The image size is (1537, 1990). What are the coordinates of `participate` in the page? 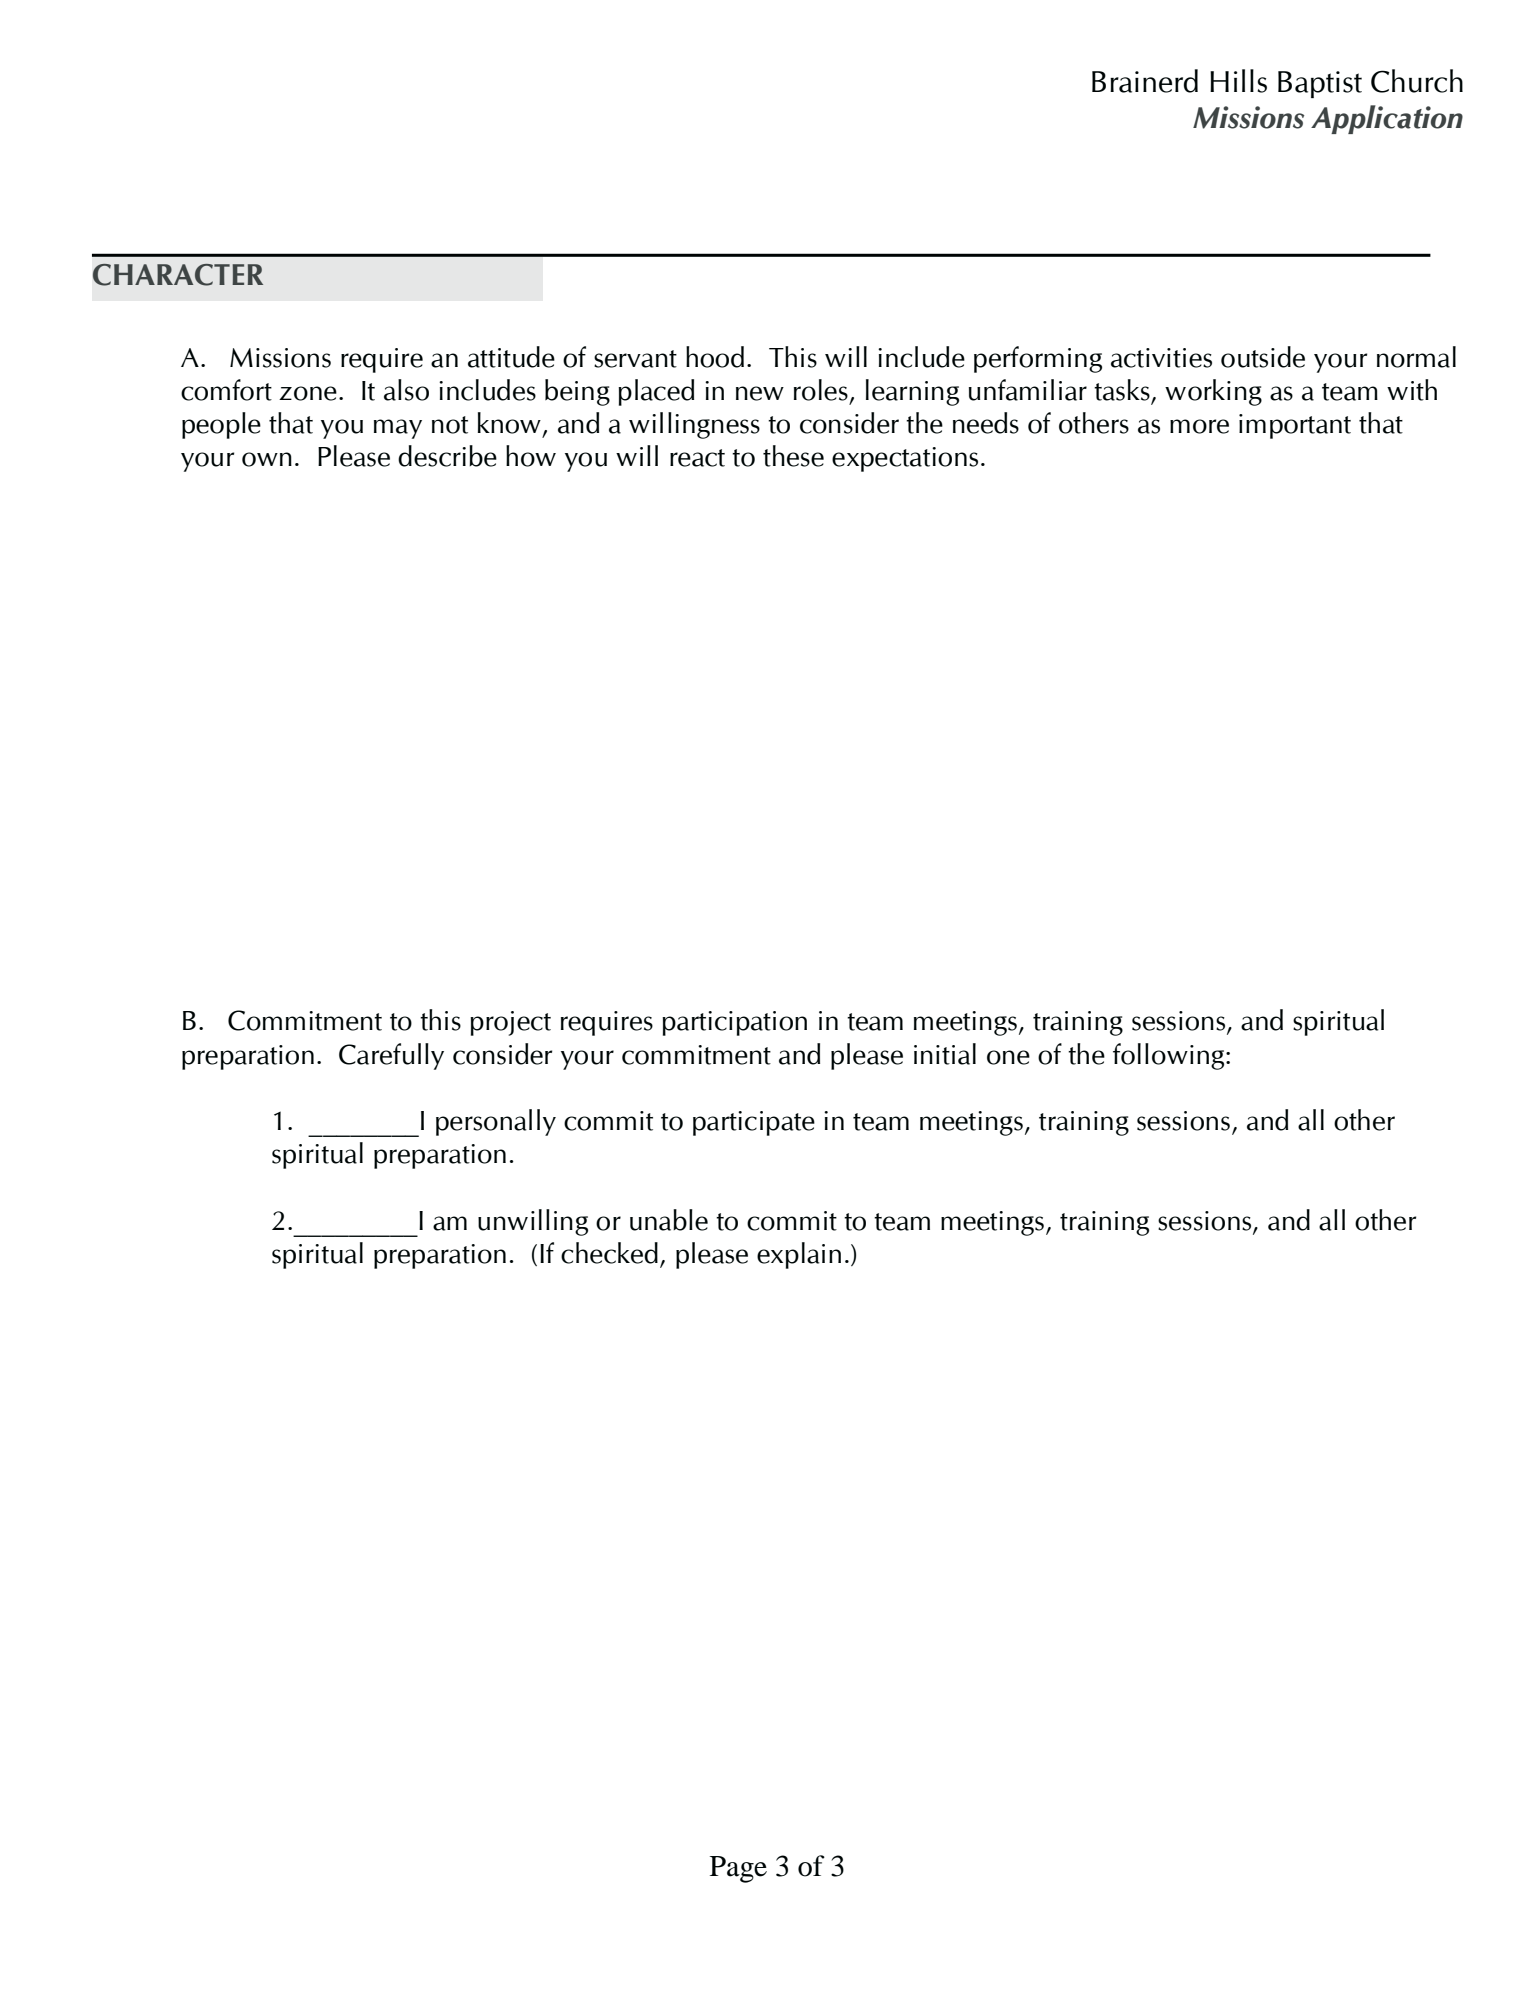 It's located at (754, 1123).
